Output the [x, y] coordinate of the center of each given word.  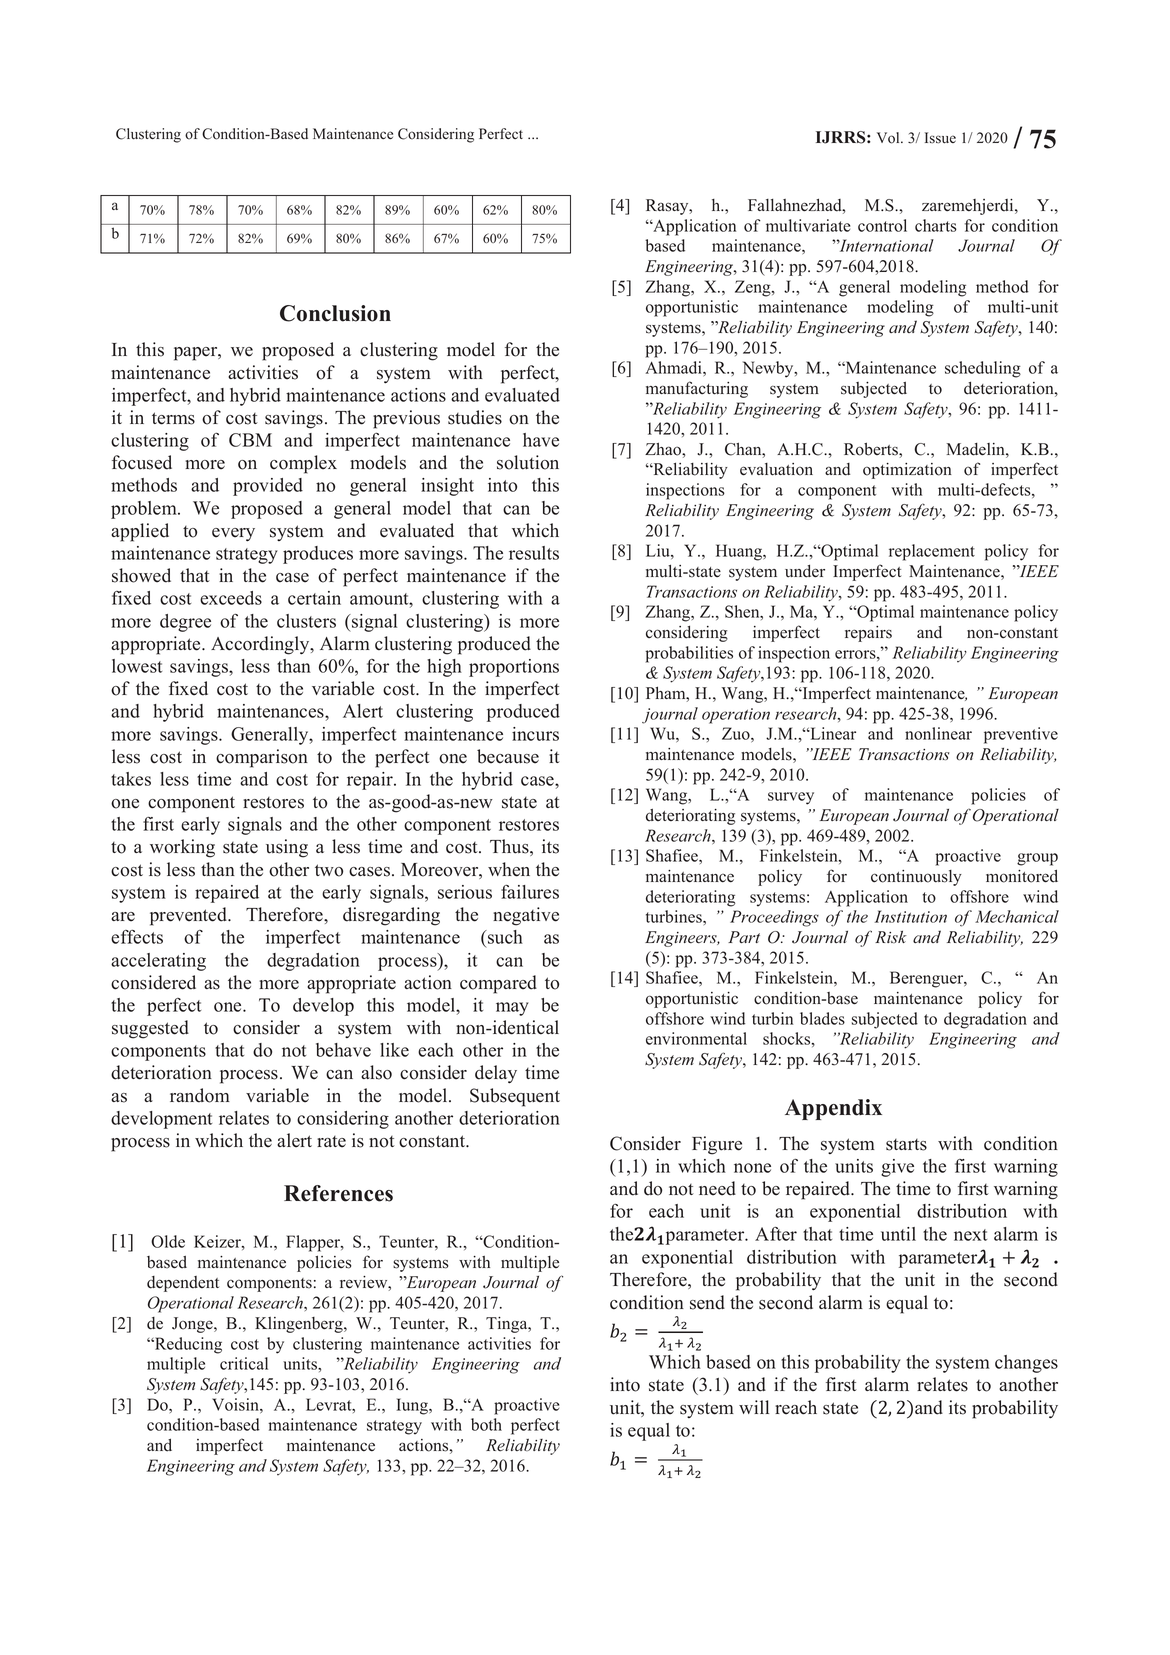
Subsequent [515, 1097]
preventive [1021, 735]
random [200, 1095]
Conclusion [335, 313]
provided [268, 487]
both [486, 1424]
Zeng [754, 288]
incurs [535, 734]
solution [528, 462]
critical [244, 1363]
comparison [262, 758]
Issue [940, 138]
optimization [907, 471]
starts [906, 1145]
